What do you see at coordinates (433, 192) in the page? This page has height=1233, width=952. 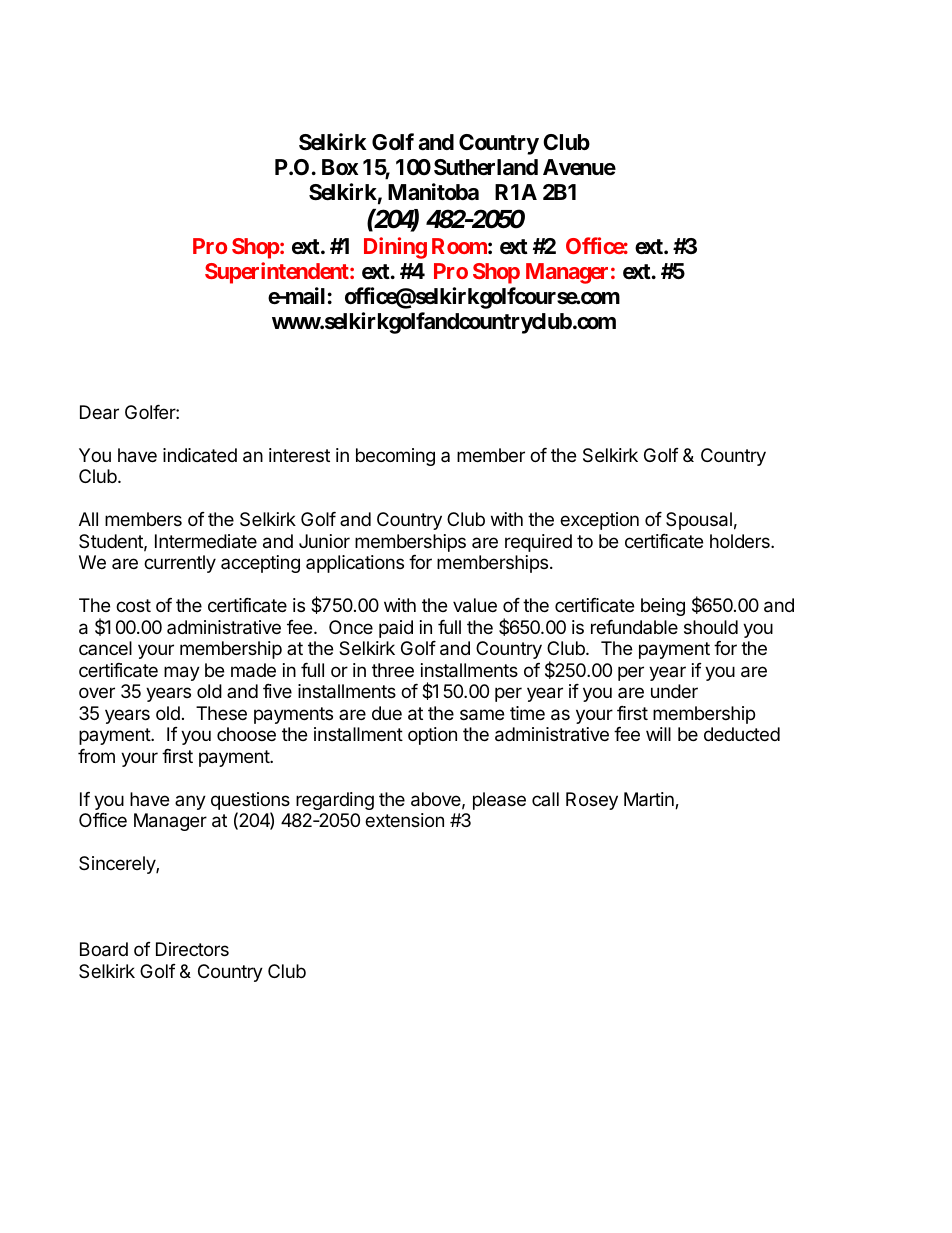 I see `Manitoba` at bounding box center [433, 192].
